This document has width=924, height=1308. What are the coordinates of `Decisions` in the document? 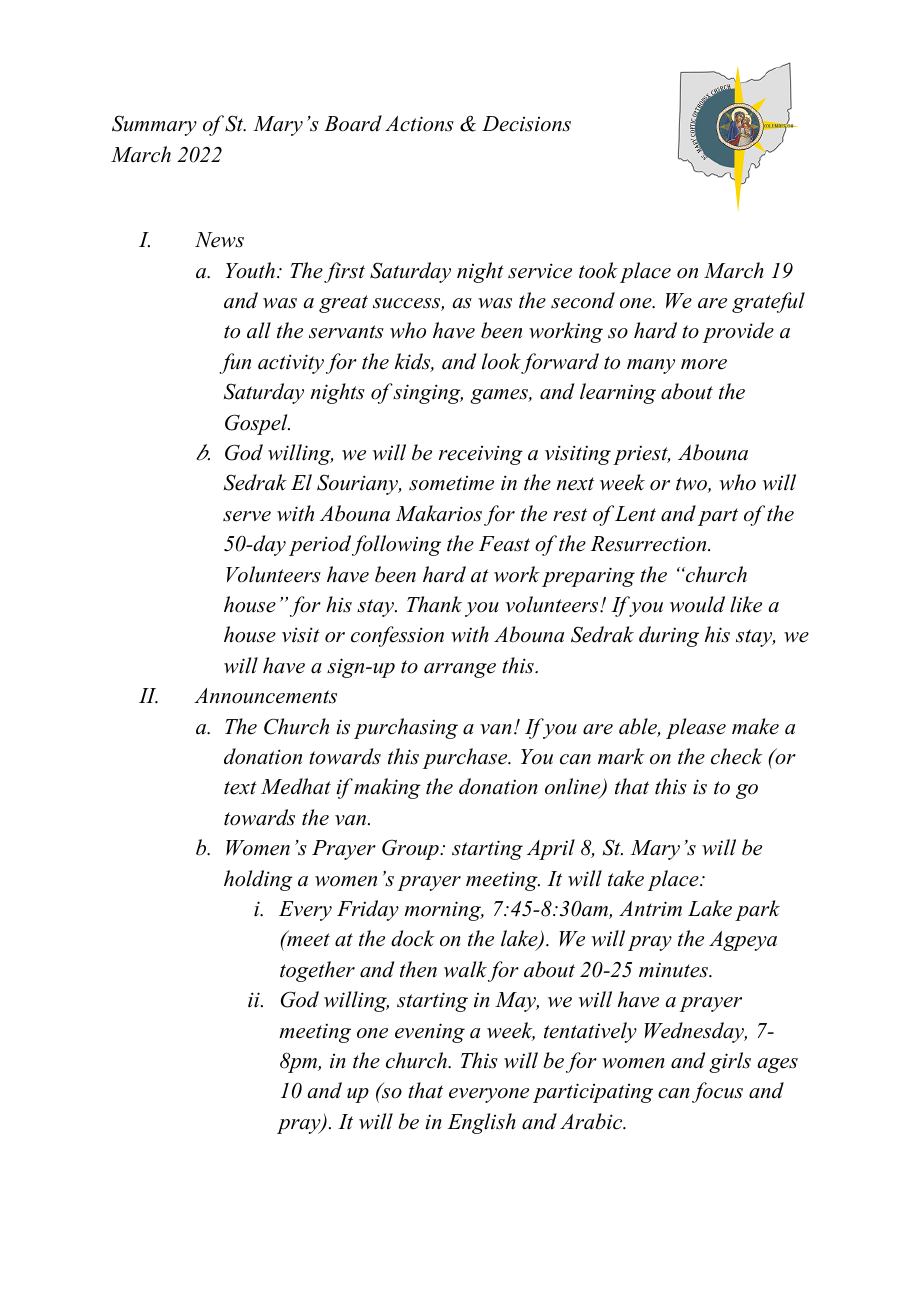 It's located at (526, 124).
